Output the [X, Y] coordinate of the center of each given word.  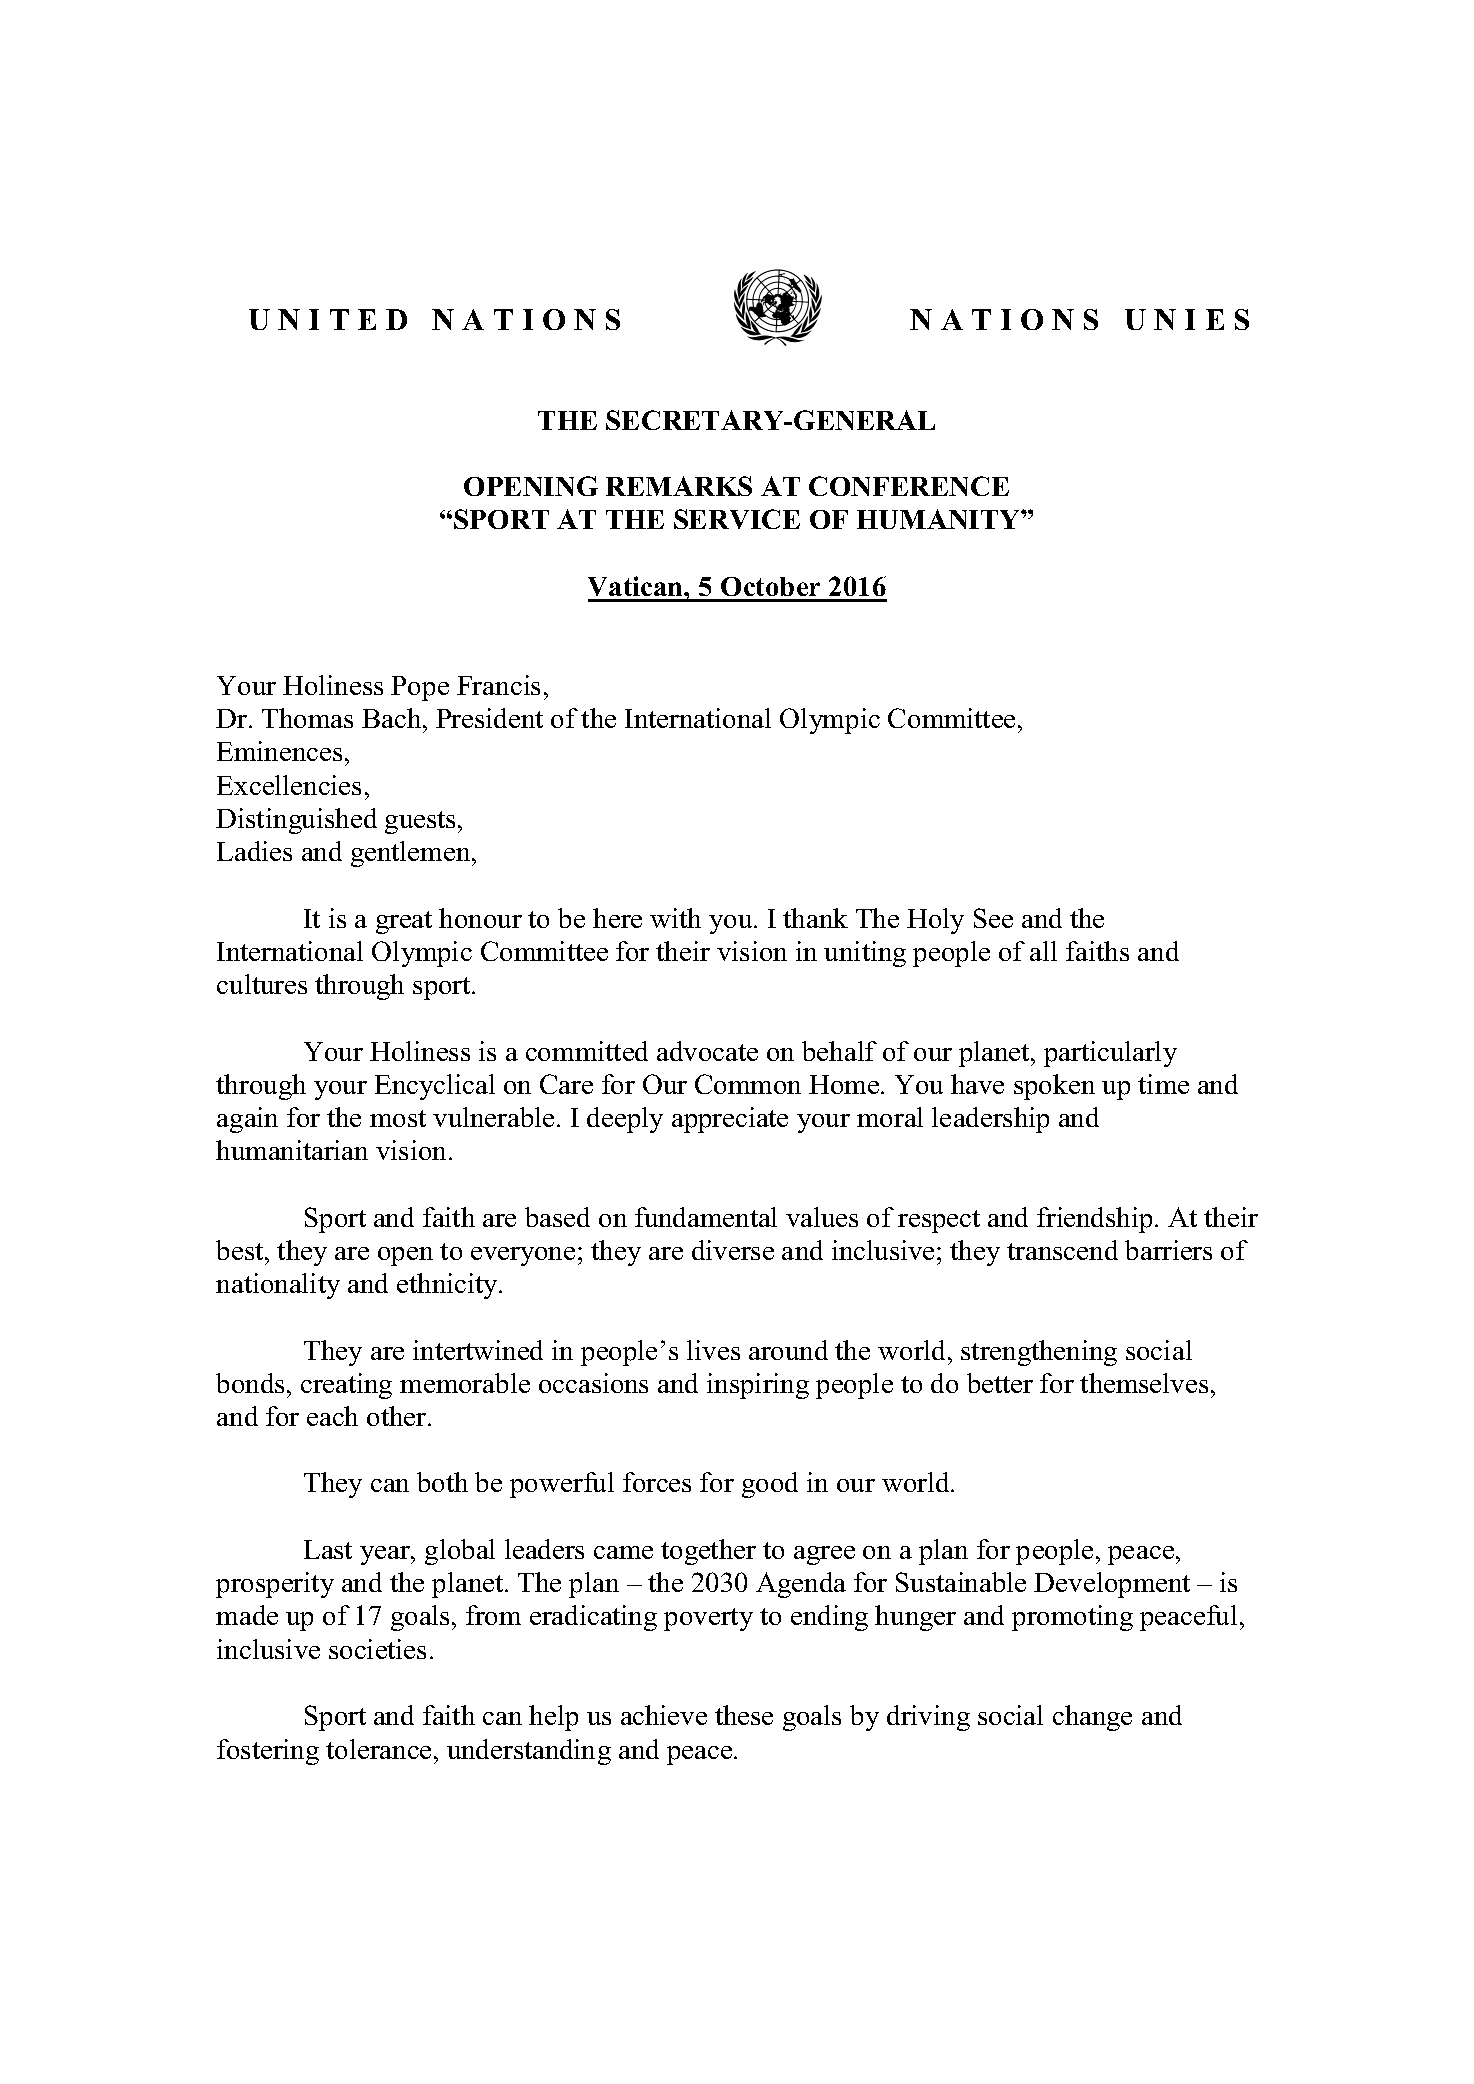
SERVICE [737, 519]
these [744, 1715]
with [675, 918]
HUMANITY [939, 519]
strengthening [1039, 1353]
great [404, 922]
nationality [278, 1286]
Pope [420, 688]
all [1043, 951]
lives [713, 1350]
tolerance [378, 1749]
